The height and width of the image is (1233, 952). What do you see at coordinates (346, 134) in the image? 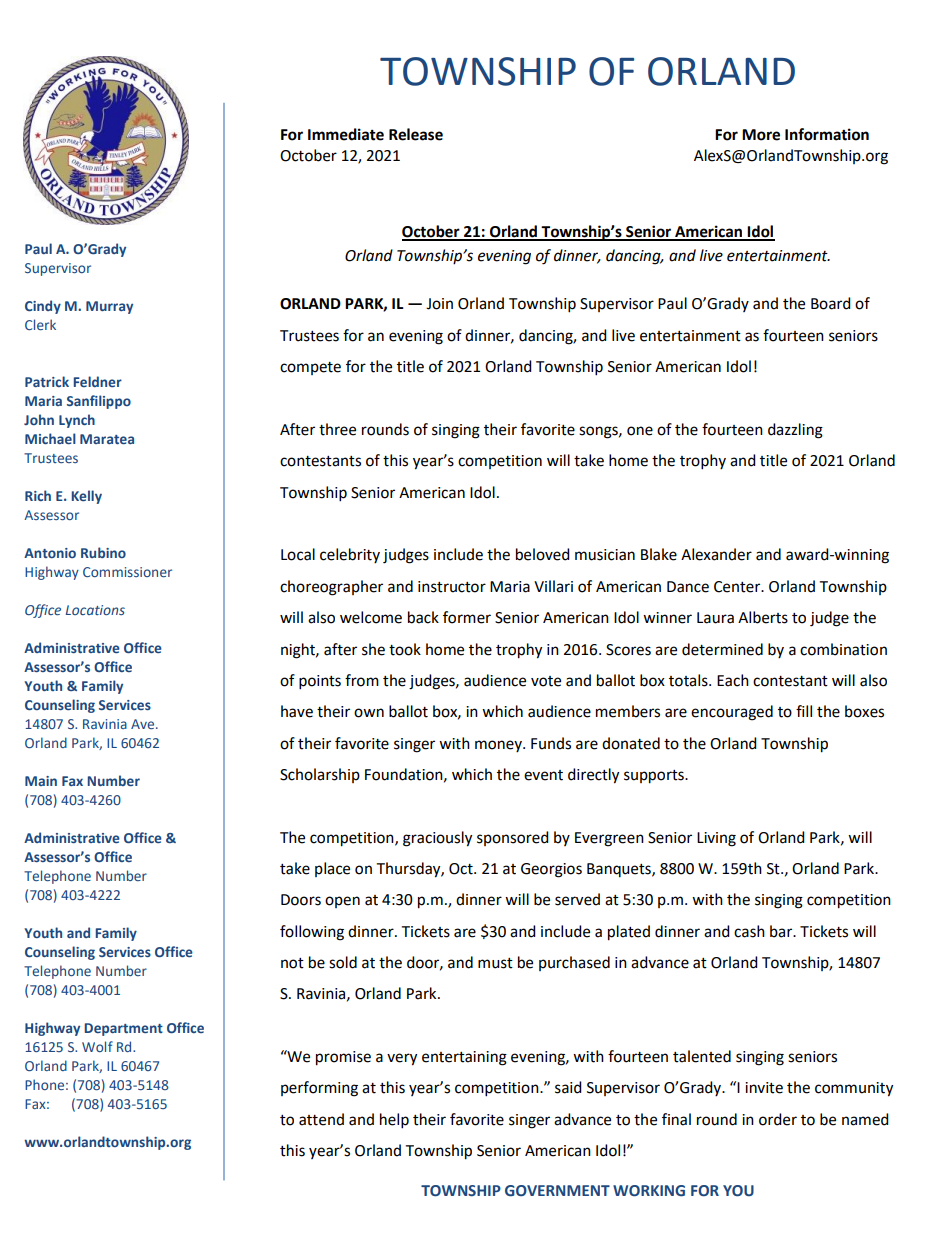
I see `Immediate` at bounding box center [346, 134].
